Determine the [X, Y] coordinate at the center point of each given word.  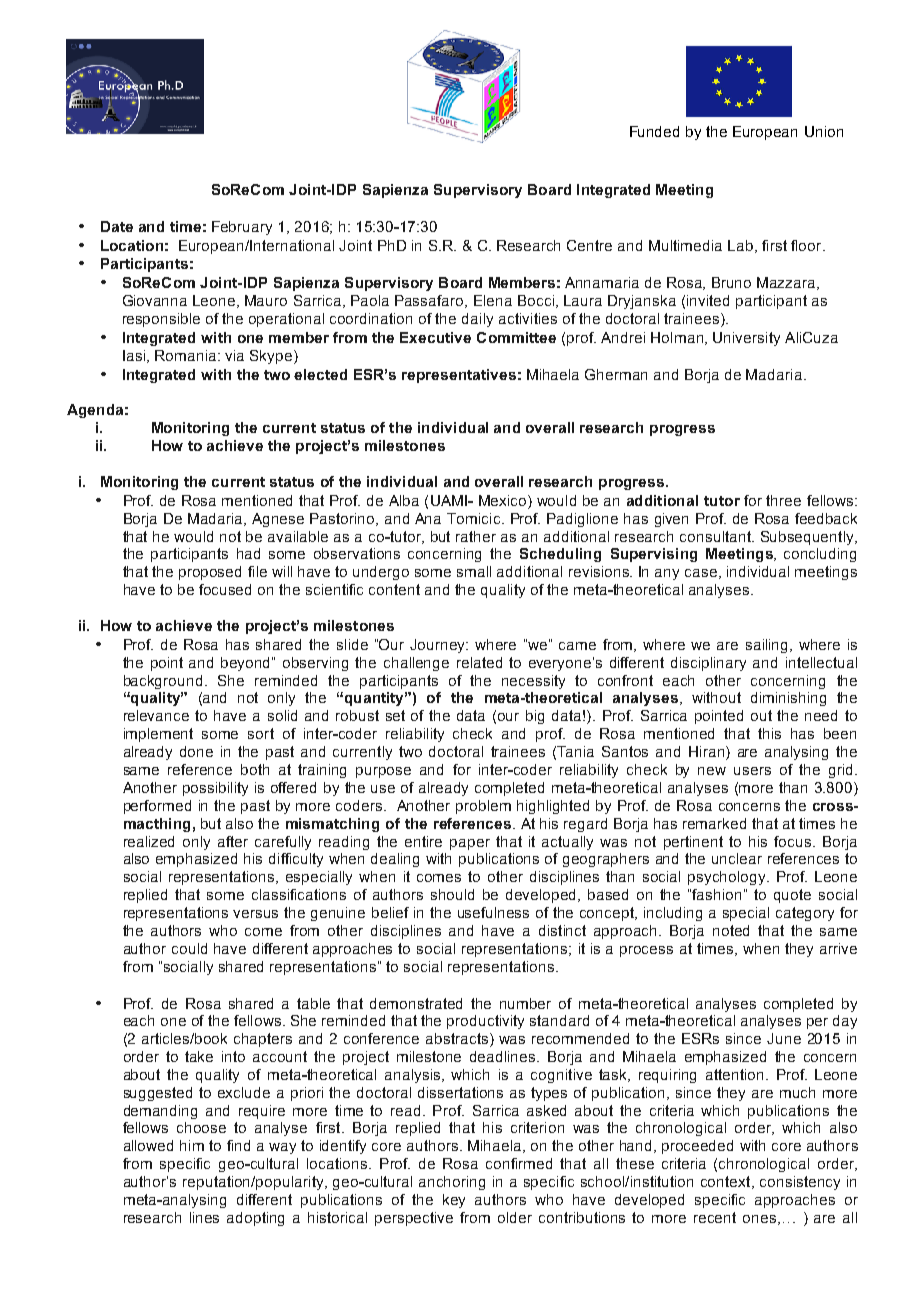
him [192, 1145]
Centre [589, 245]
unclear [737, 858]
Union [824, 131]
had [248, 553]
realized [149, 841]
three [783, 500]
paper [470, 844]
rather [476, 536]
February [242, 228]
